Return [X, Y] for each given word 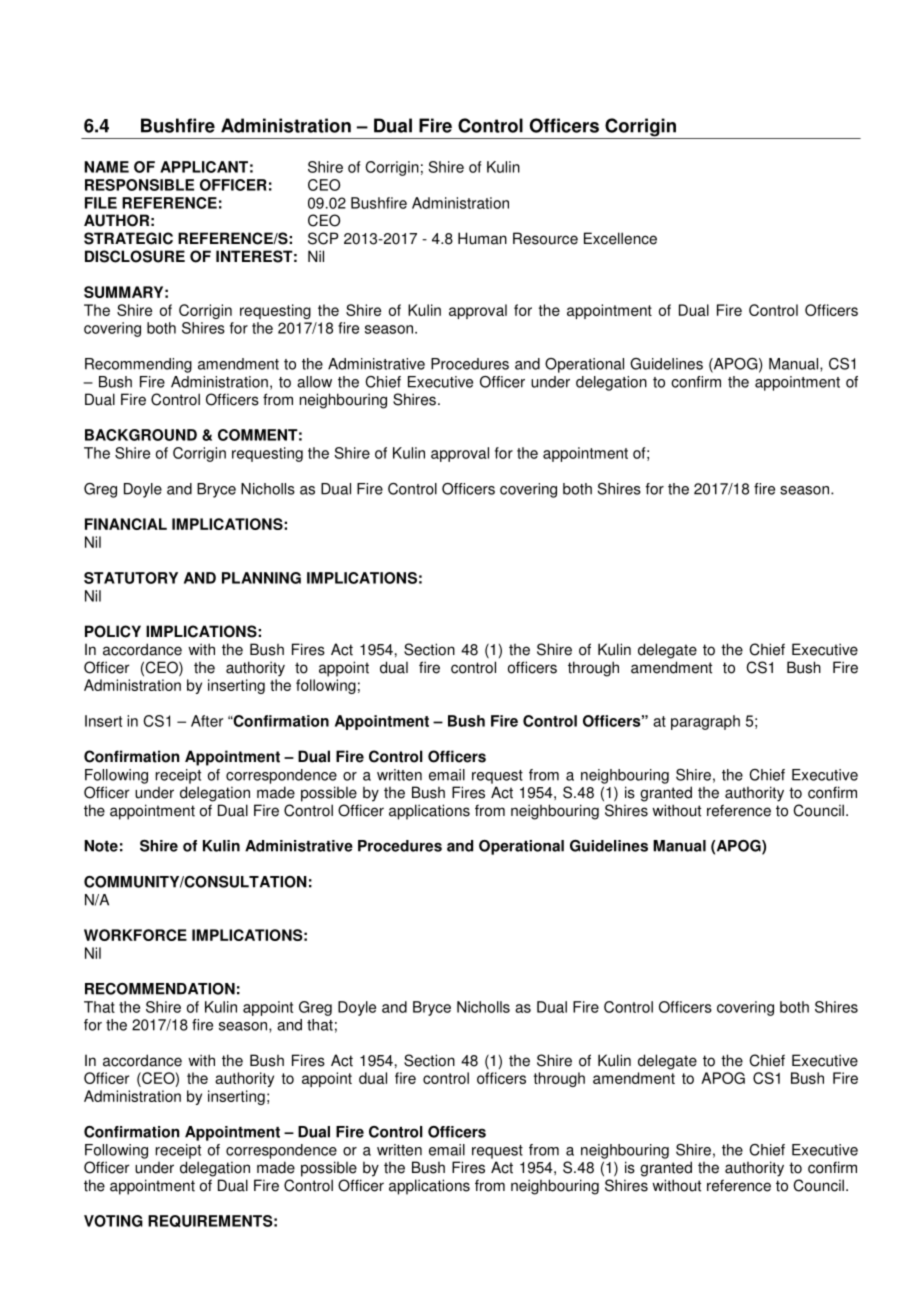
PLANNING [261, 578]
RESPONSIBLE [139, 185]
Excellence [620, 238]
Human [482, 238]
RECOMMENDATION [160, 989]
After [207, 721]
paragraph [705, 722]
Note [101, 846]
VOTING [113, 1221]
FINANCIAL [126, 524]
